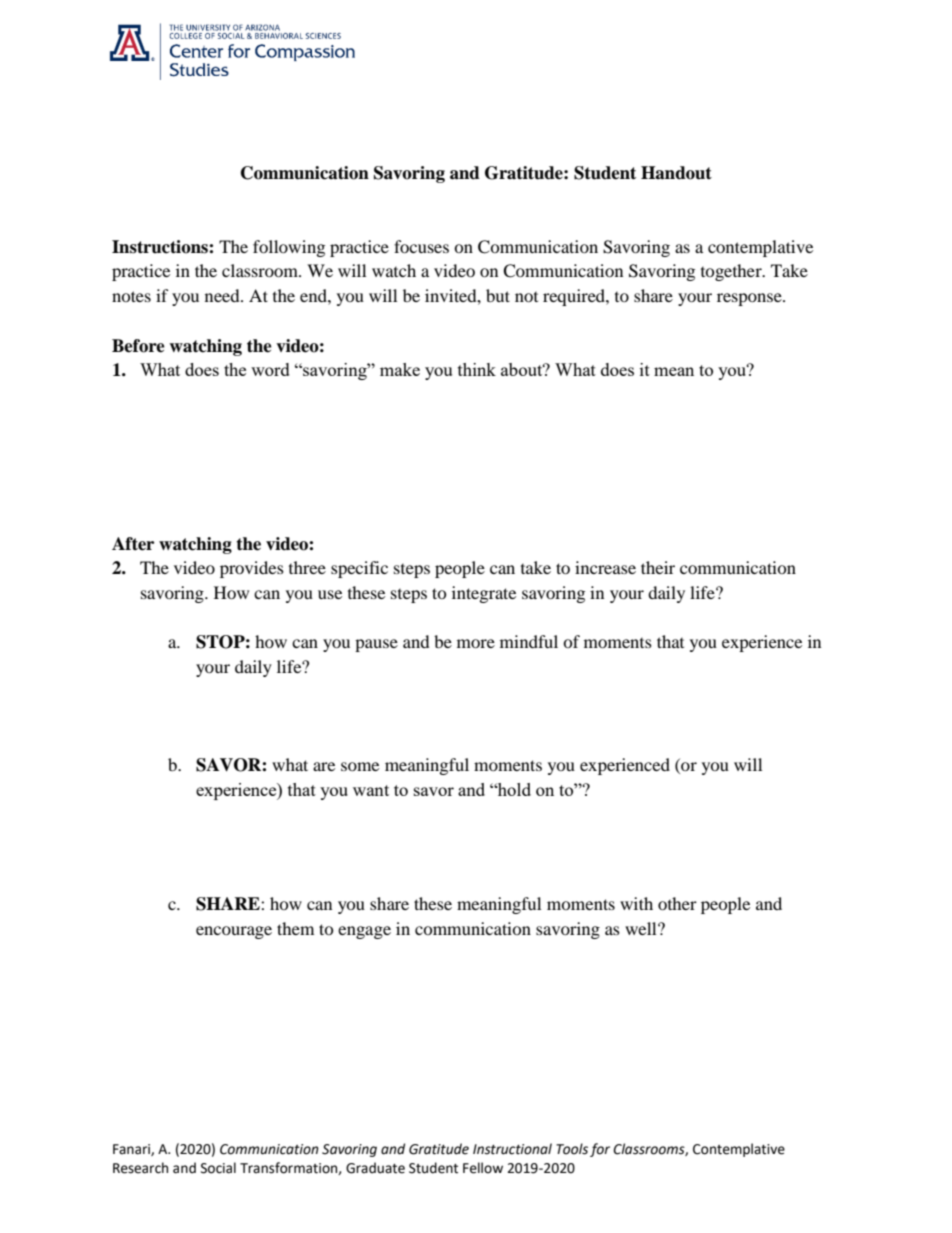 Image resolution: width=952 pixels, height=1233 pixels. I want to click on Tools, so click(572, 1149).
